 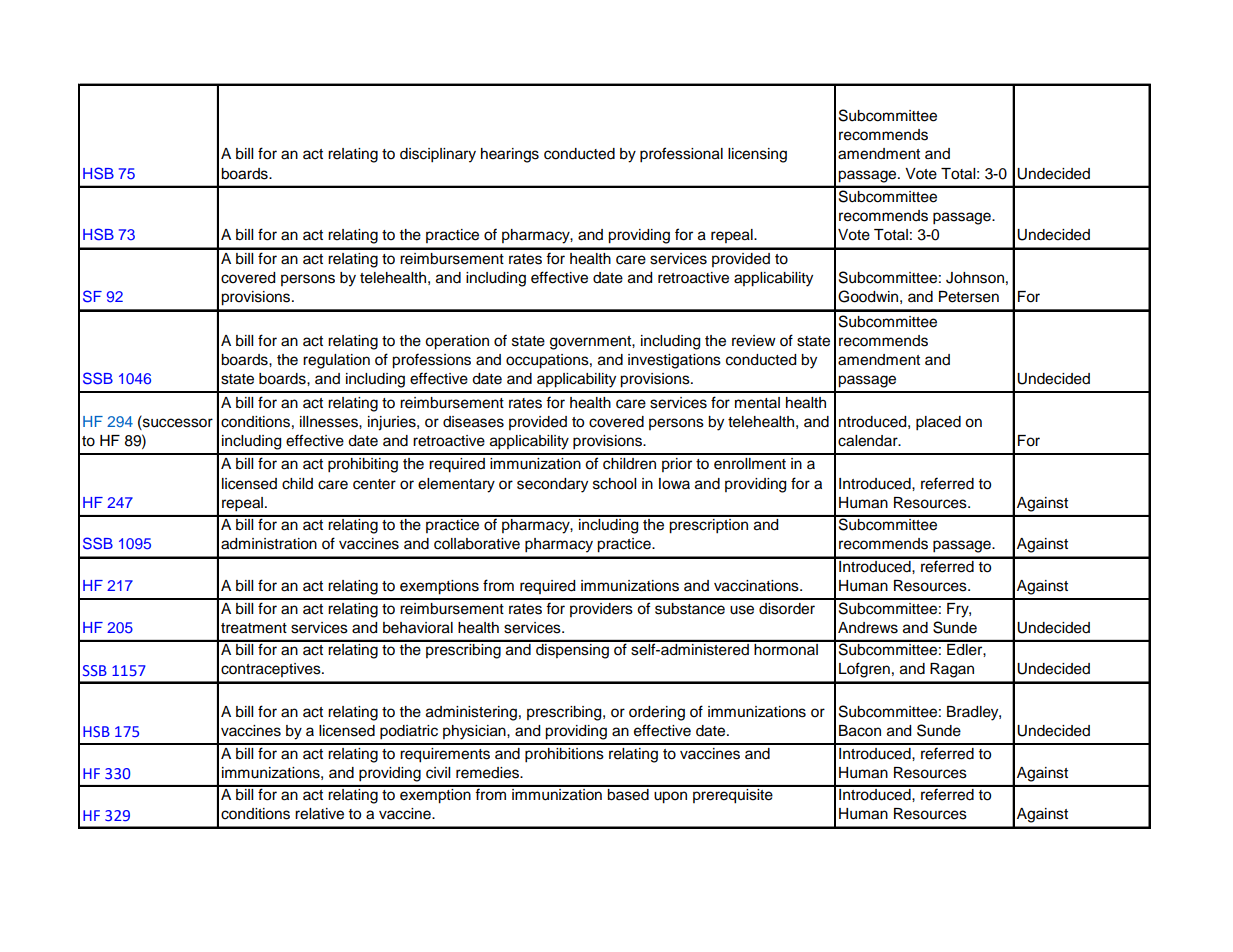 What do you see at coordinates (438, 155) in the screenshot?
I see `disciplinary` at bounding box center [438, 155].
